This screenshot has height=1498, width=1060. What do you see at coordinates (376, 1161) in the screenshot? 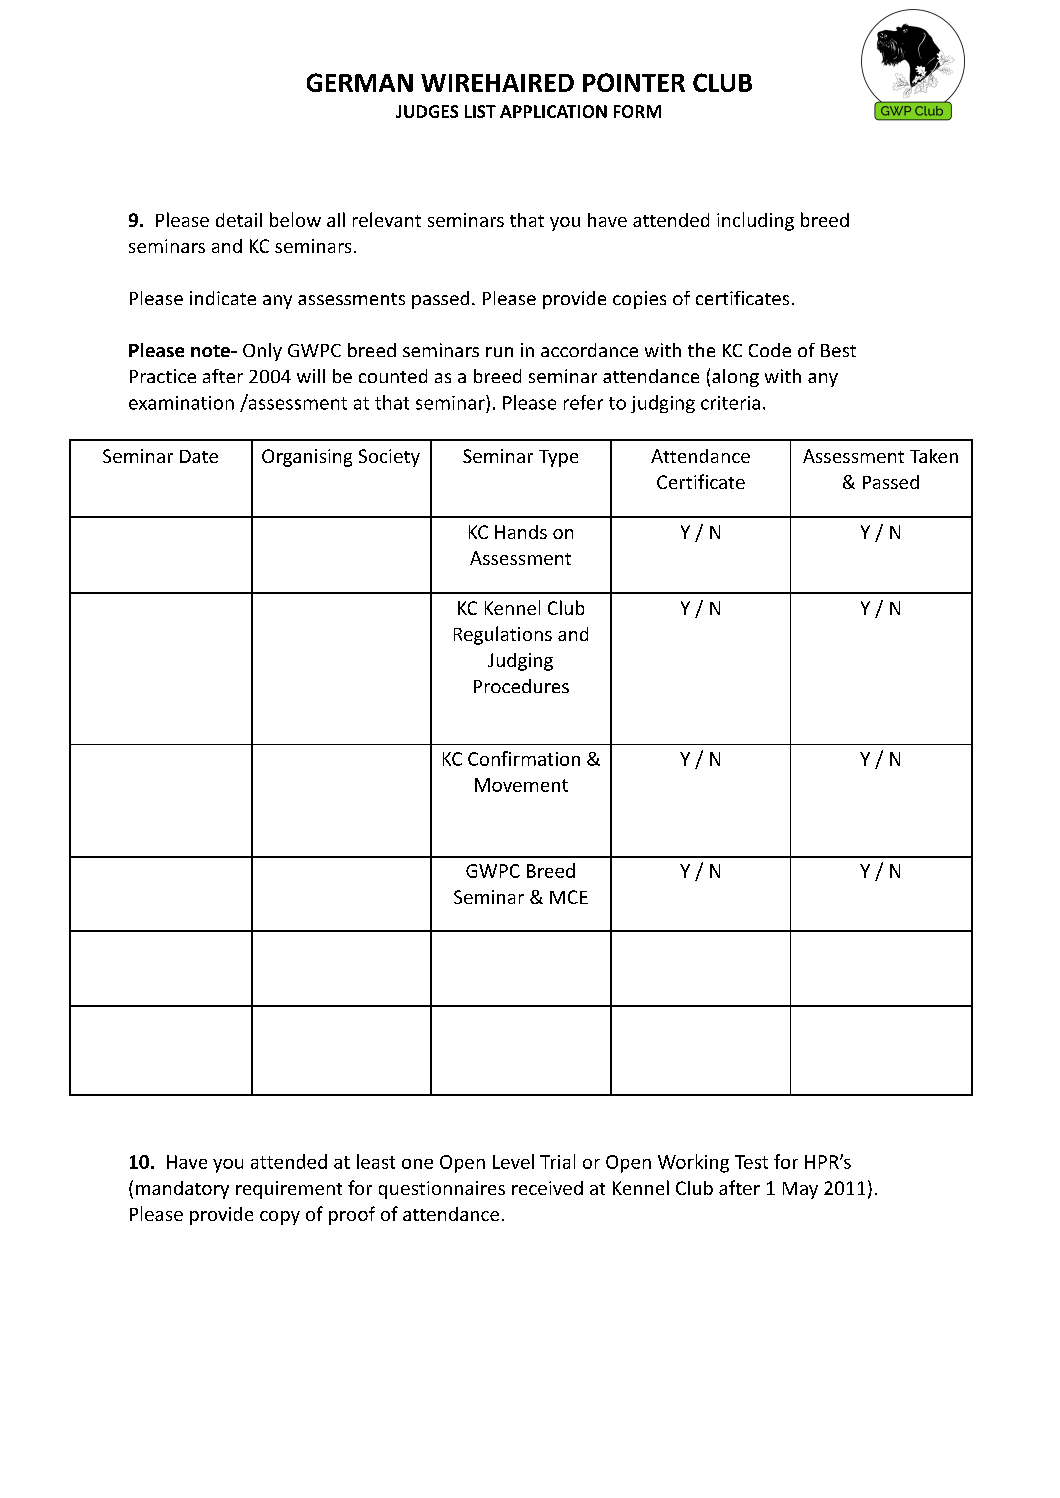
I see `least` at bounding box center [376, 1161].
